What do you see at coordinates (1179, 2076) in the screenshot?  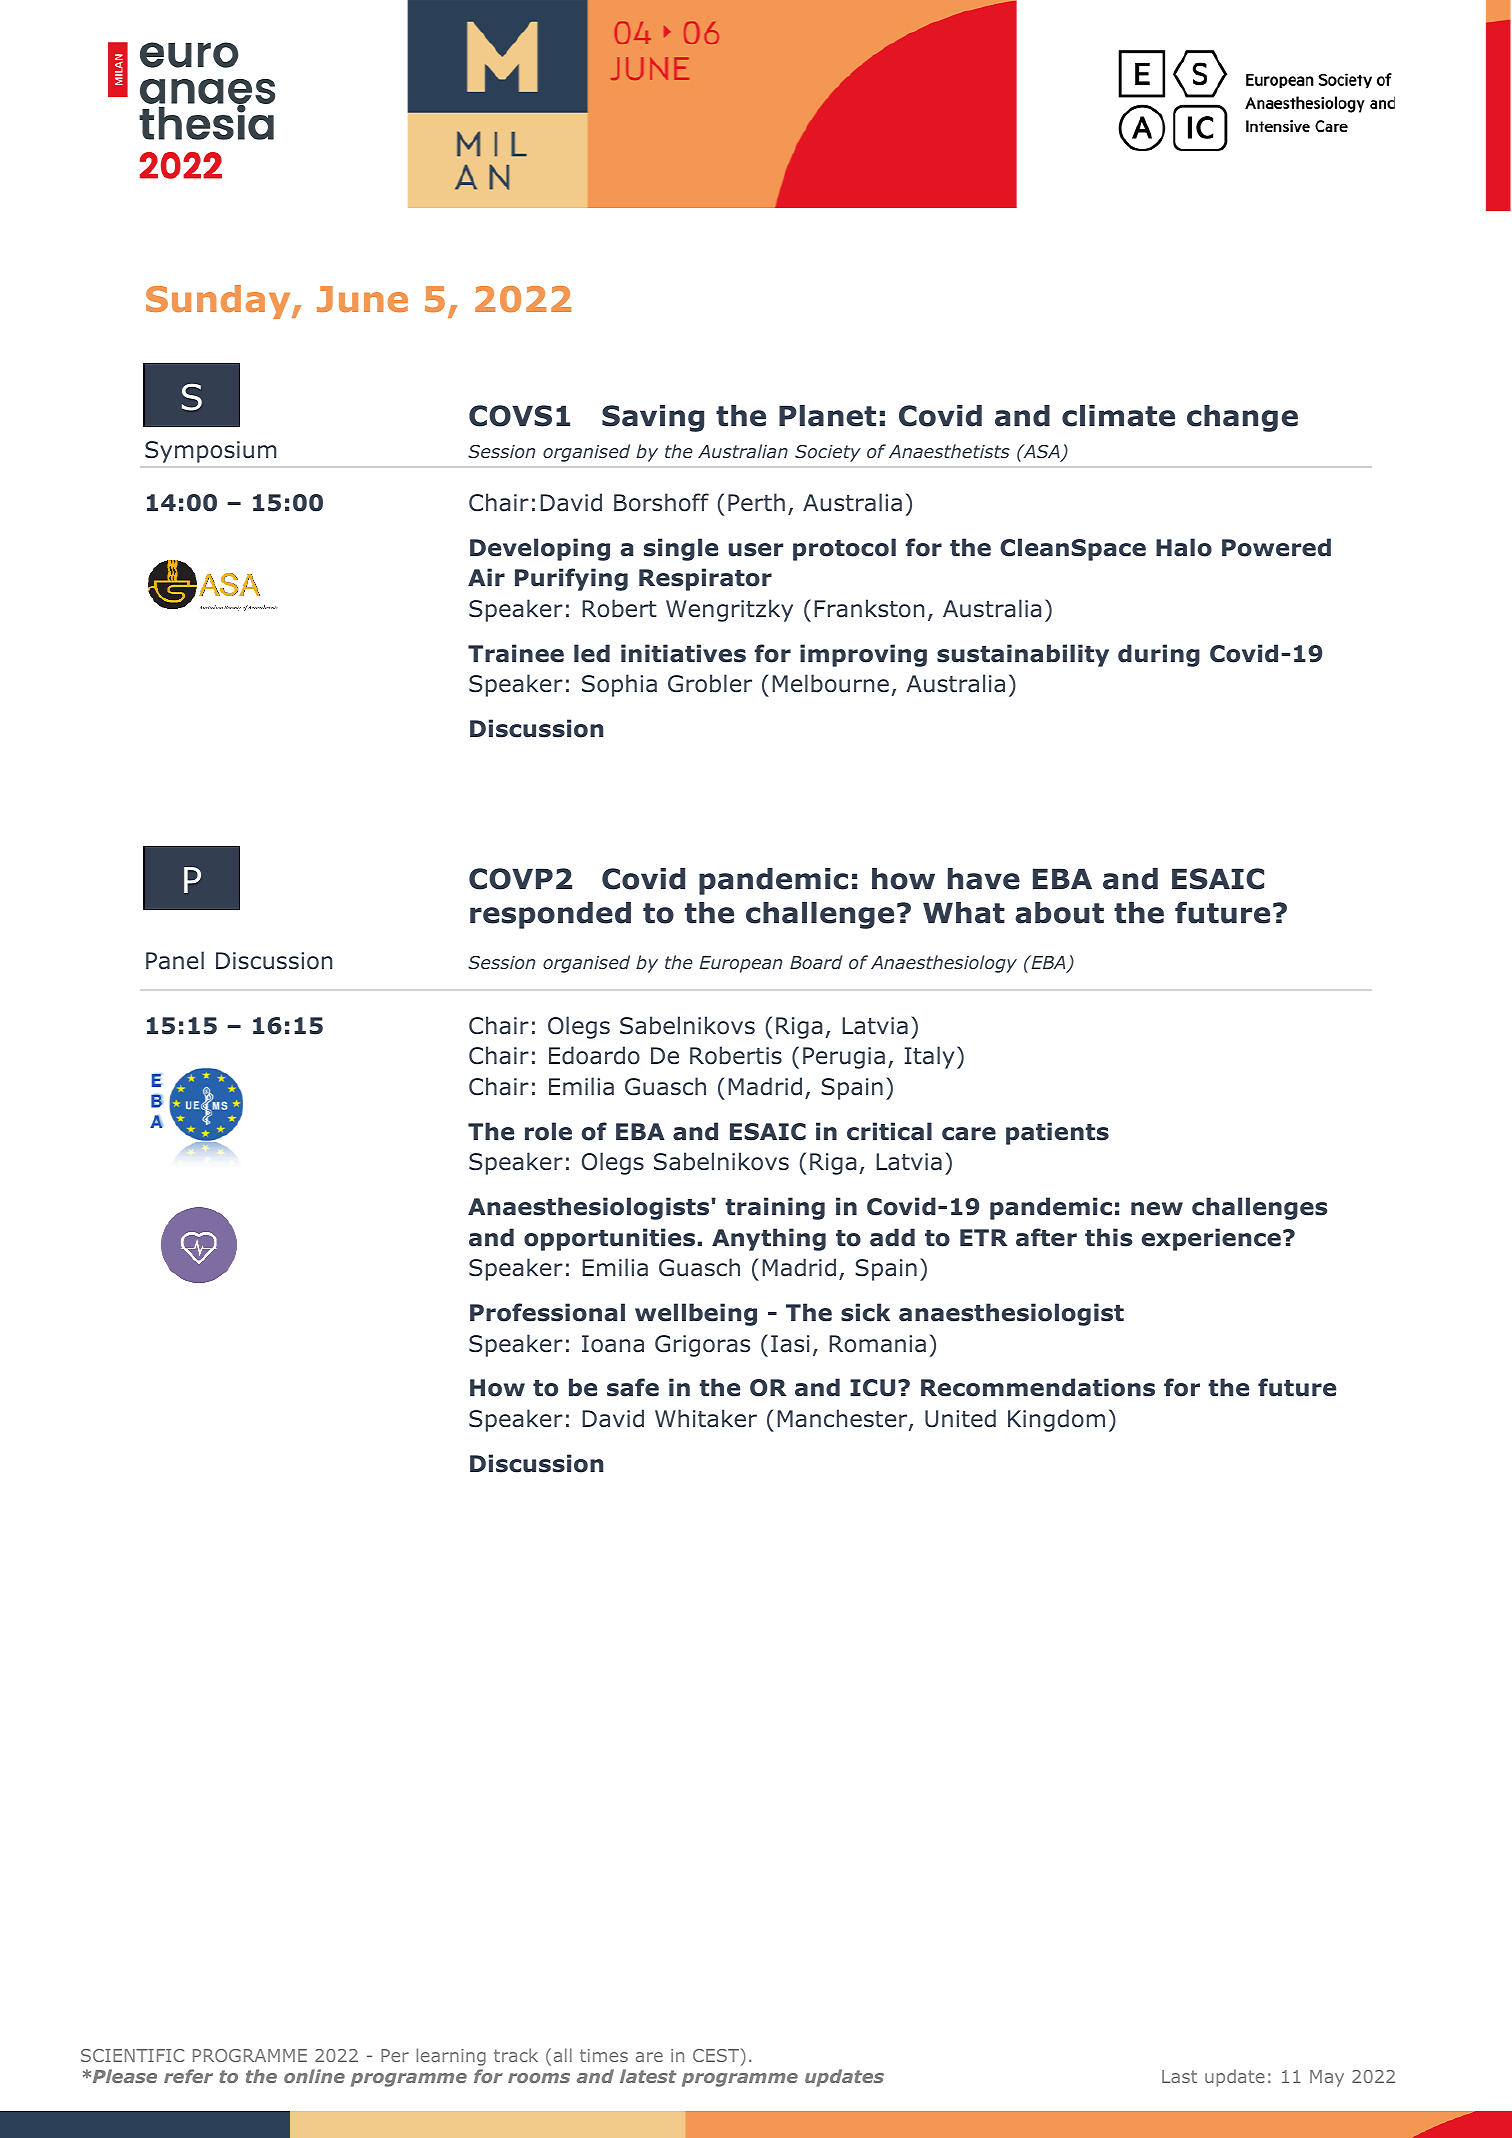 I see `Last` at bounding box center [1179, 2076].
